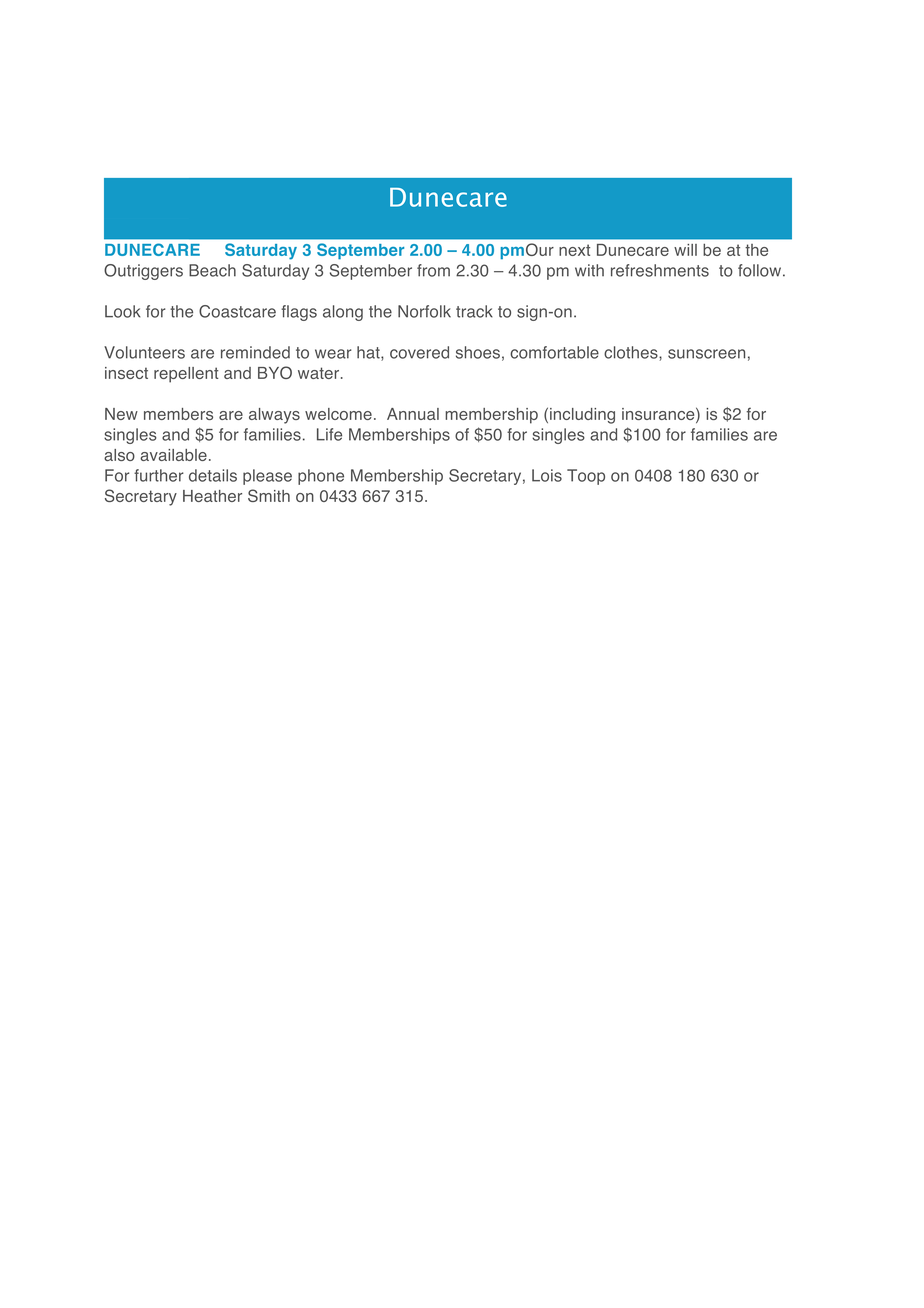 Image resolution: width=924 pixels, height=1308 pixels. I want to click on phone, so click(321, 477).
